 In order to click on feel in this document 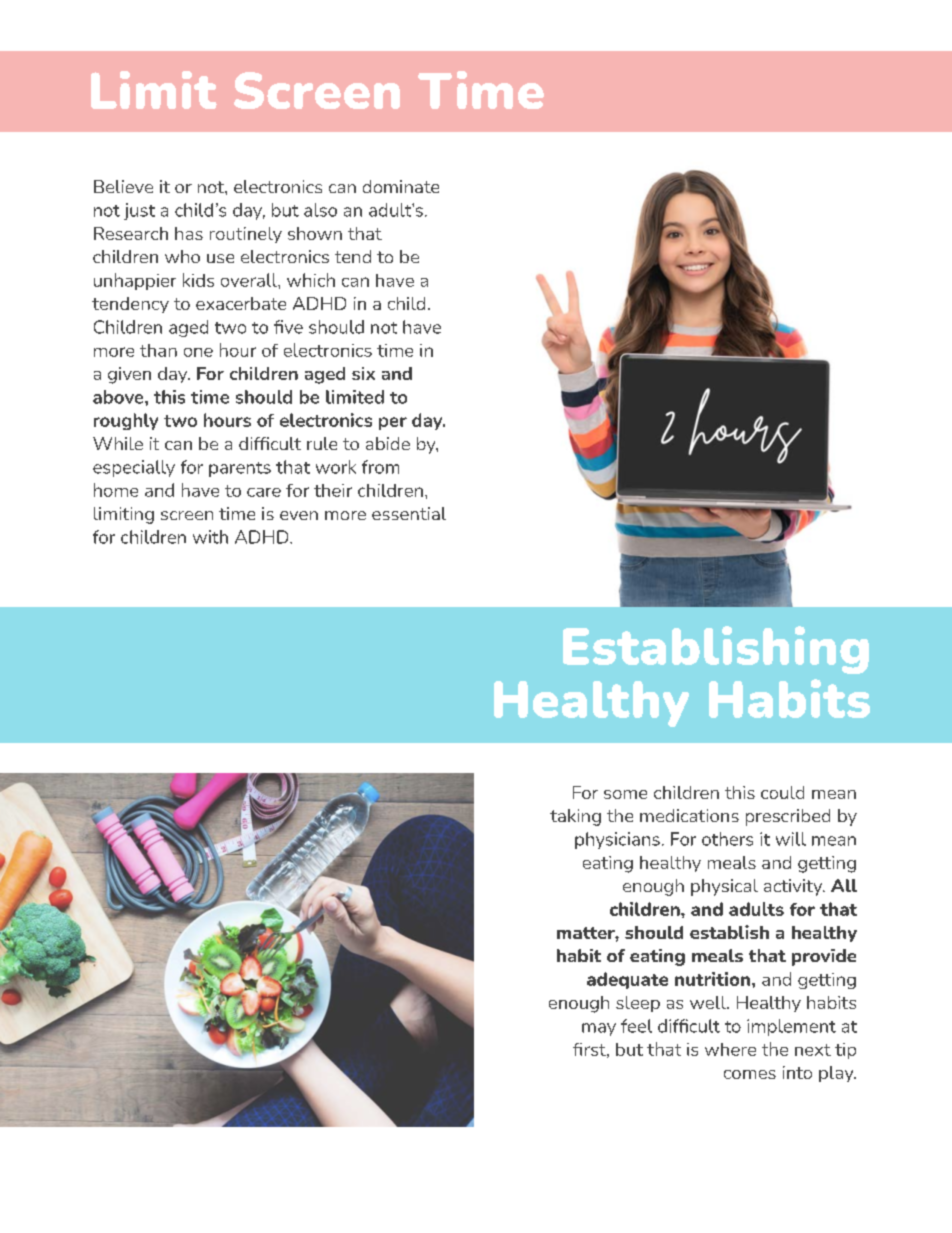, I will do `click(636, 1026)`.
